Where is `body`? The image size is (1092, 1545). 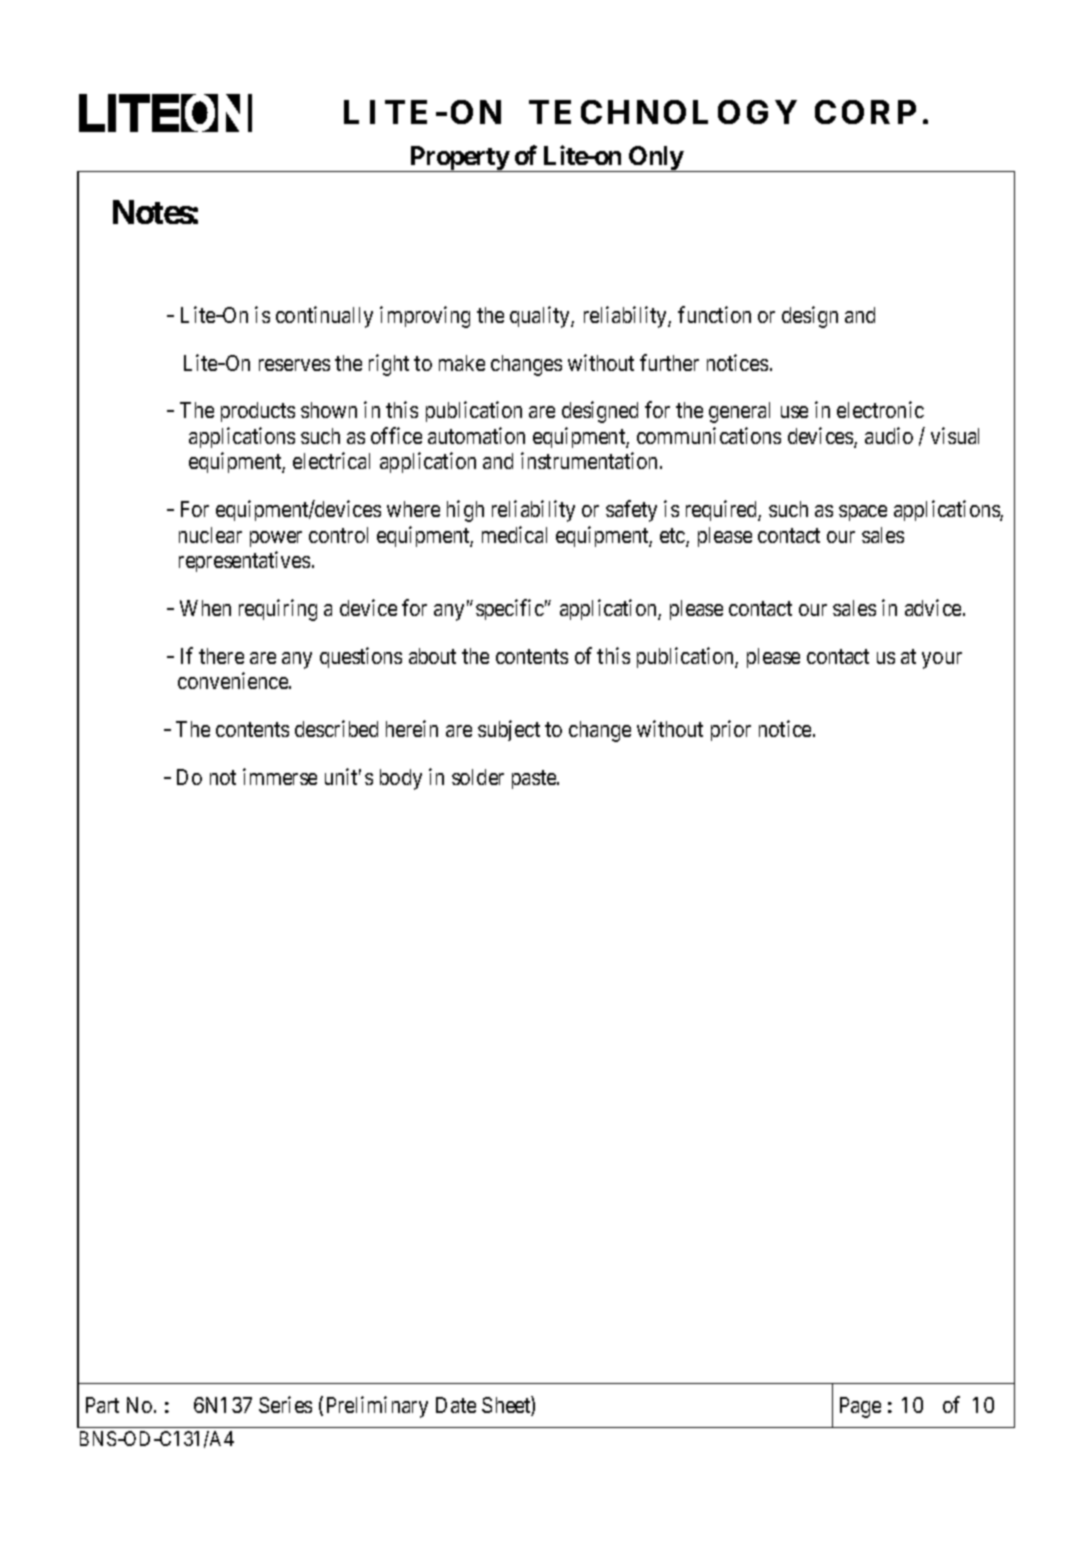 body is located at coordinates (401, 779).
